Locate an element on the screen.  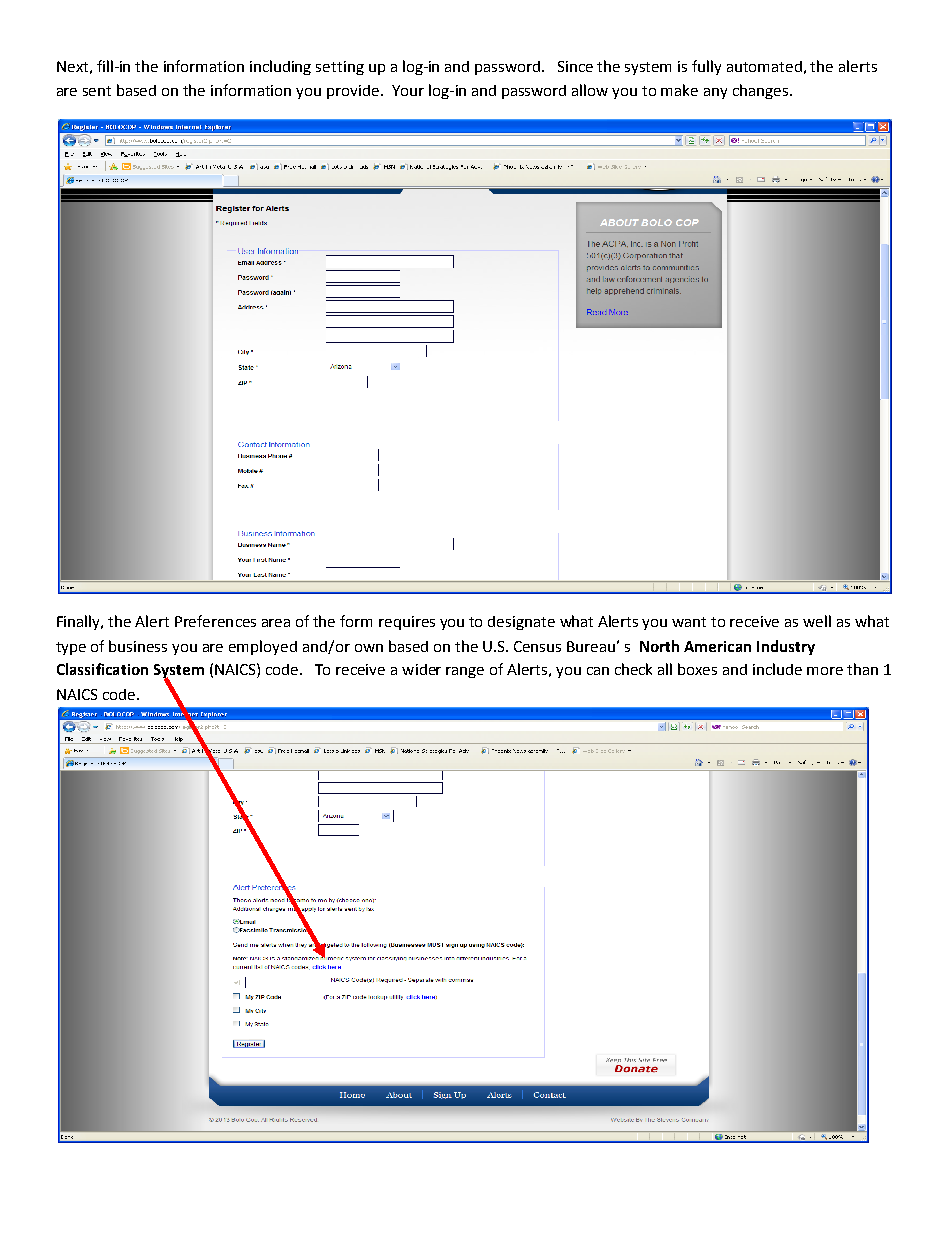
sent is located at coordinates (97, 91).
